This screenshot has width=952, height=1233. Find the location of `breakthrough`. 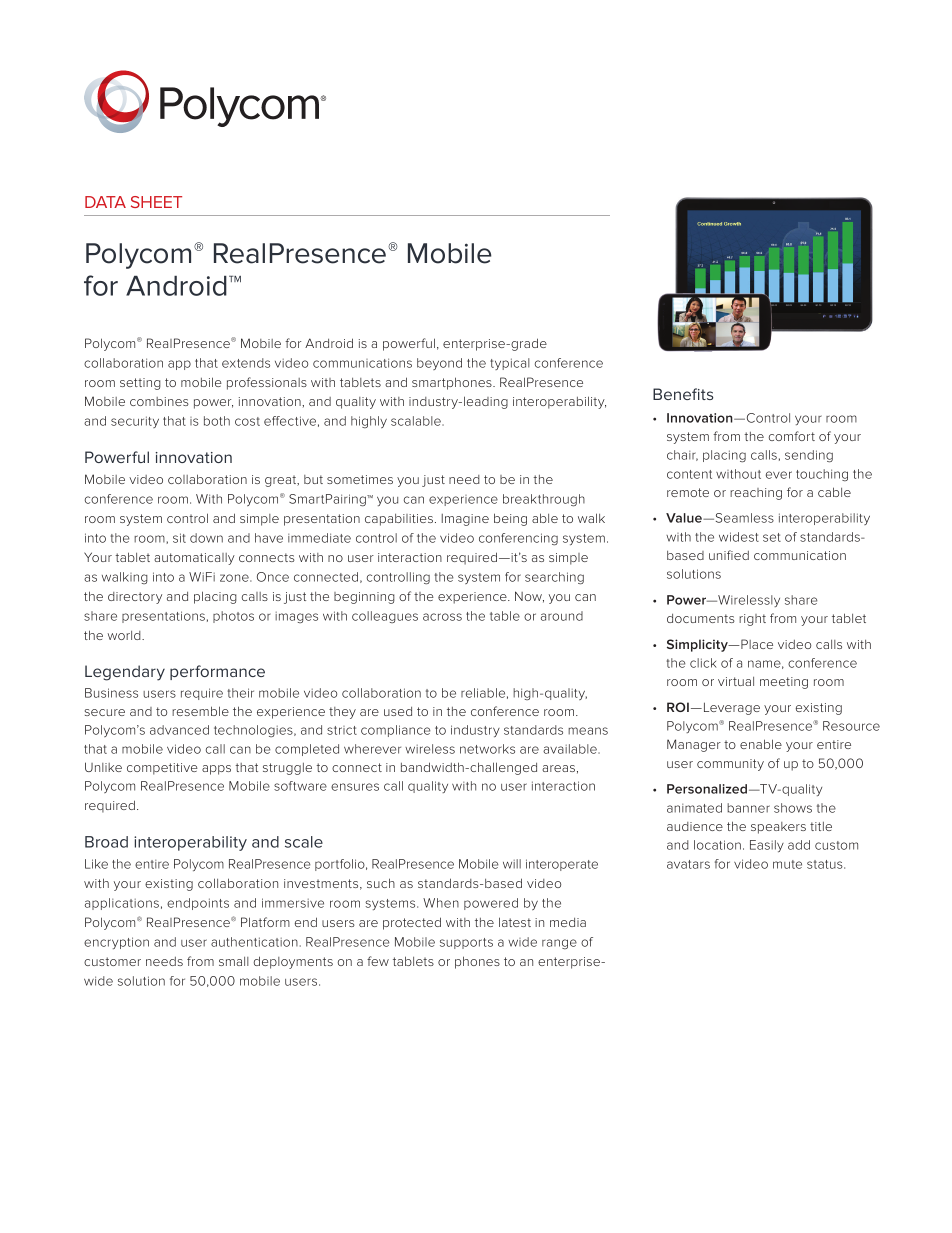

breakthrough is located at coordinates (544, 500).
